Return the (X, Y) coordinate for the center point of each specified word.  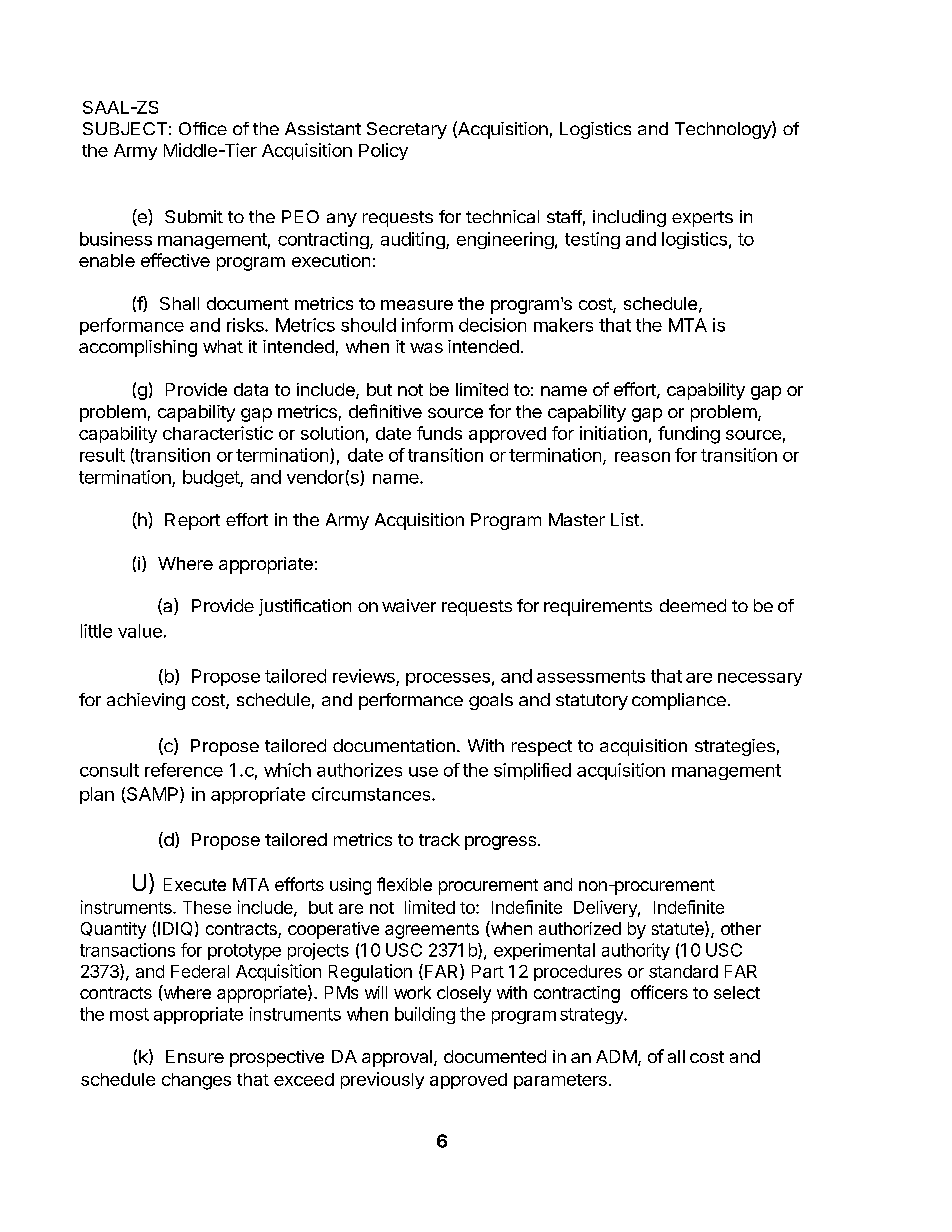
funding (689, 435)
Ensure (195, 1056)
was (426, 348)
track (439, 839)
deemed (693, 605)
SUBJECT (125, 128)
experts (702, 219)
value (140, 631)
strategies (735, 747)
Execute (195, 884)
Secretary (407, 130)
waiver (409, 605)
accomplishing (138, 348)
